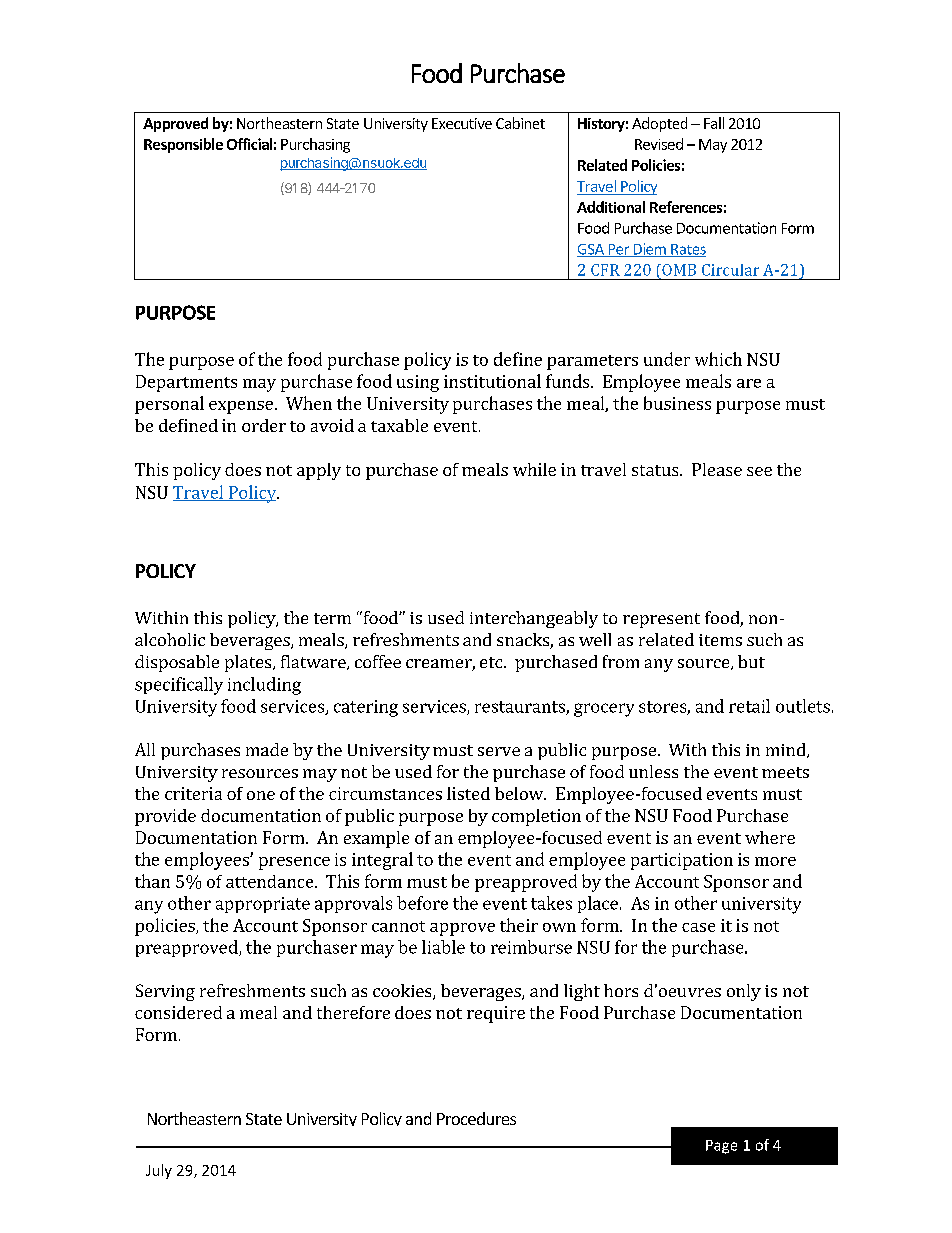 This screenshot has width=952, height=1233. Describe the element at coordinates (492, 662) in the screenshot. I see `etc` at that location.
